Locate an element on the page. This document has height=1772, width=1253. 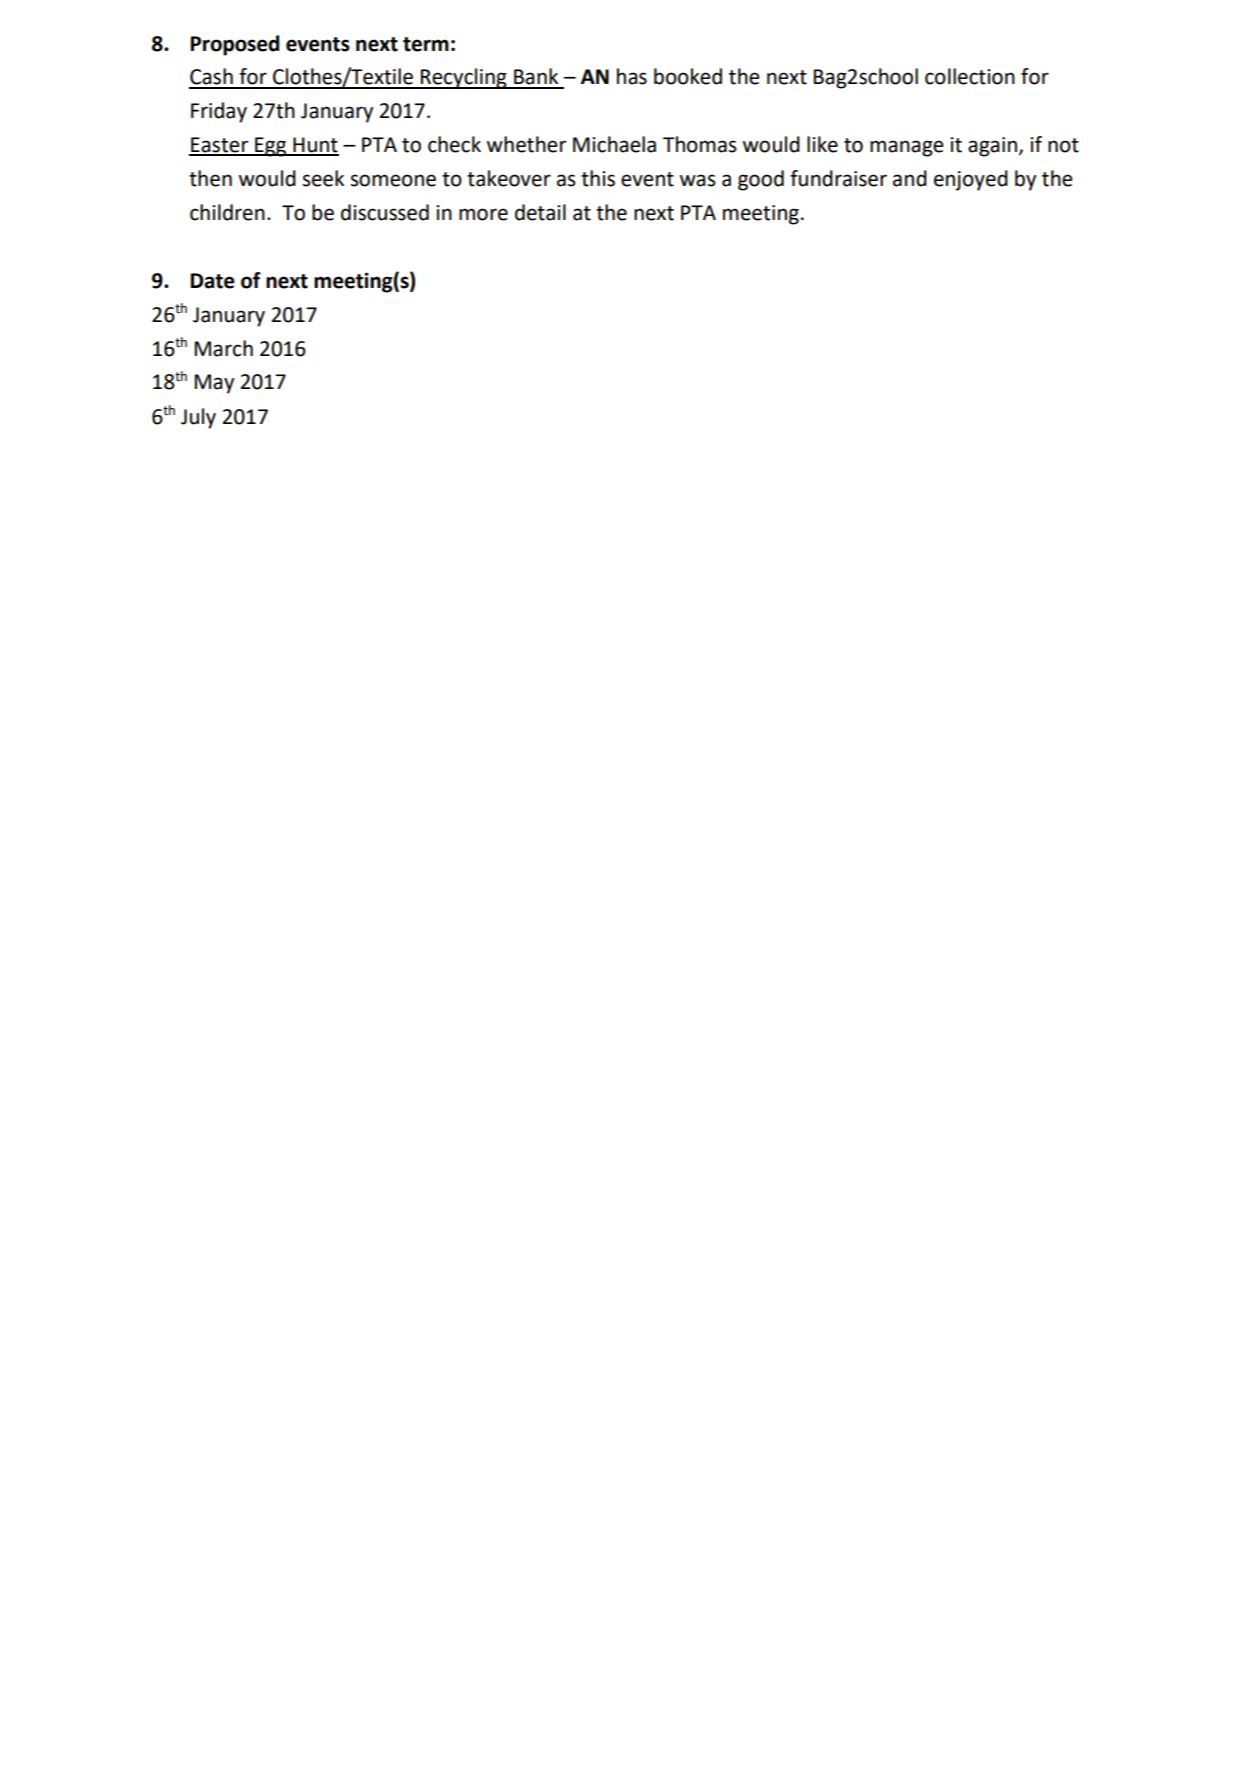
Proposed is located at coordinates (235, 45).
